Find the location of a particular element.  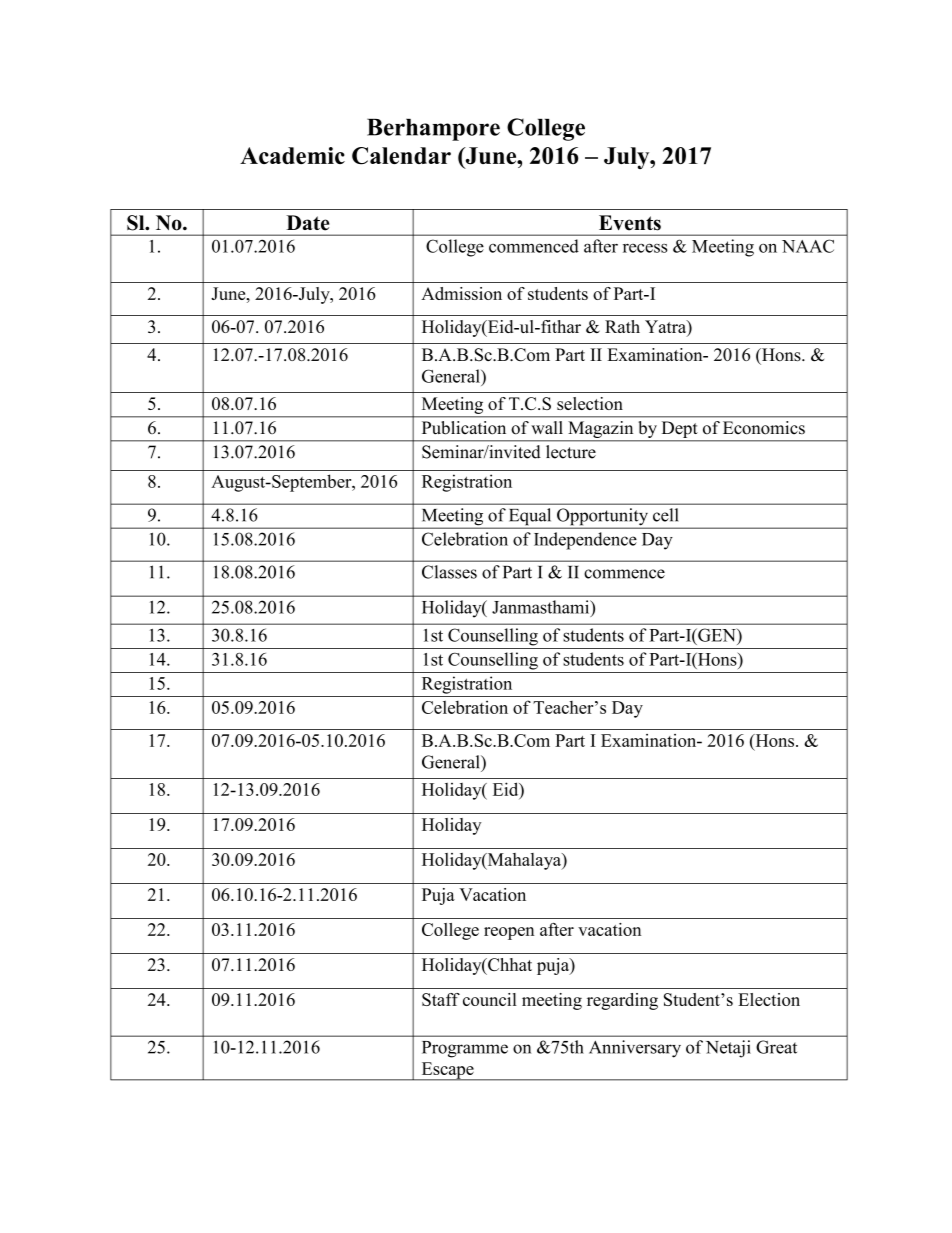

Economics is located at coordinates (764, 427).
